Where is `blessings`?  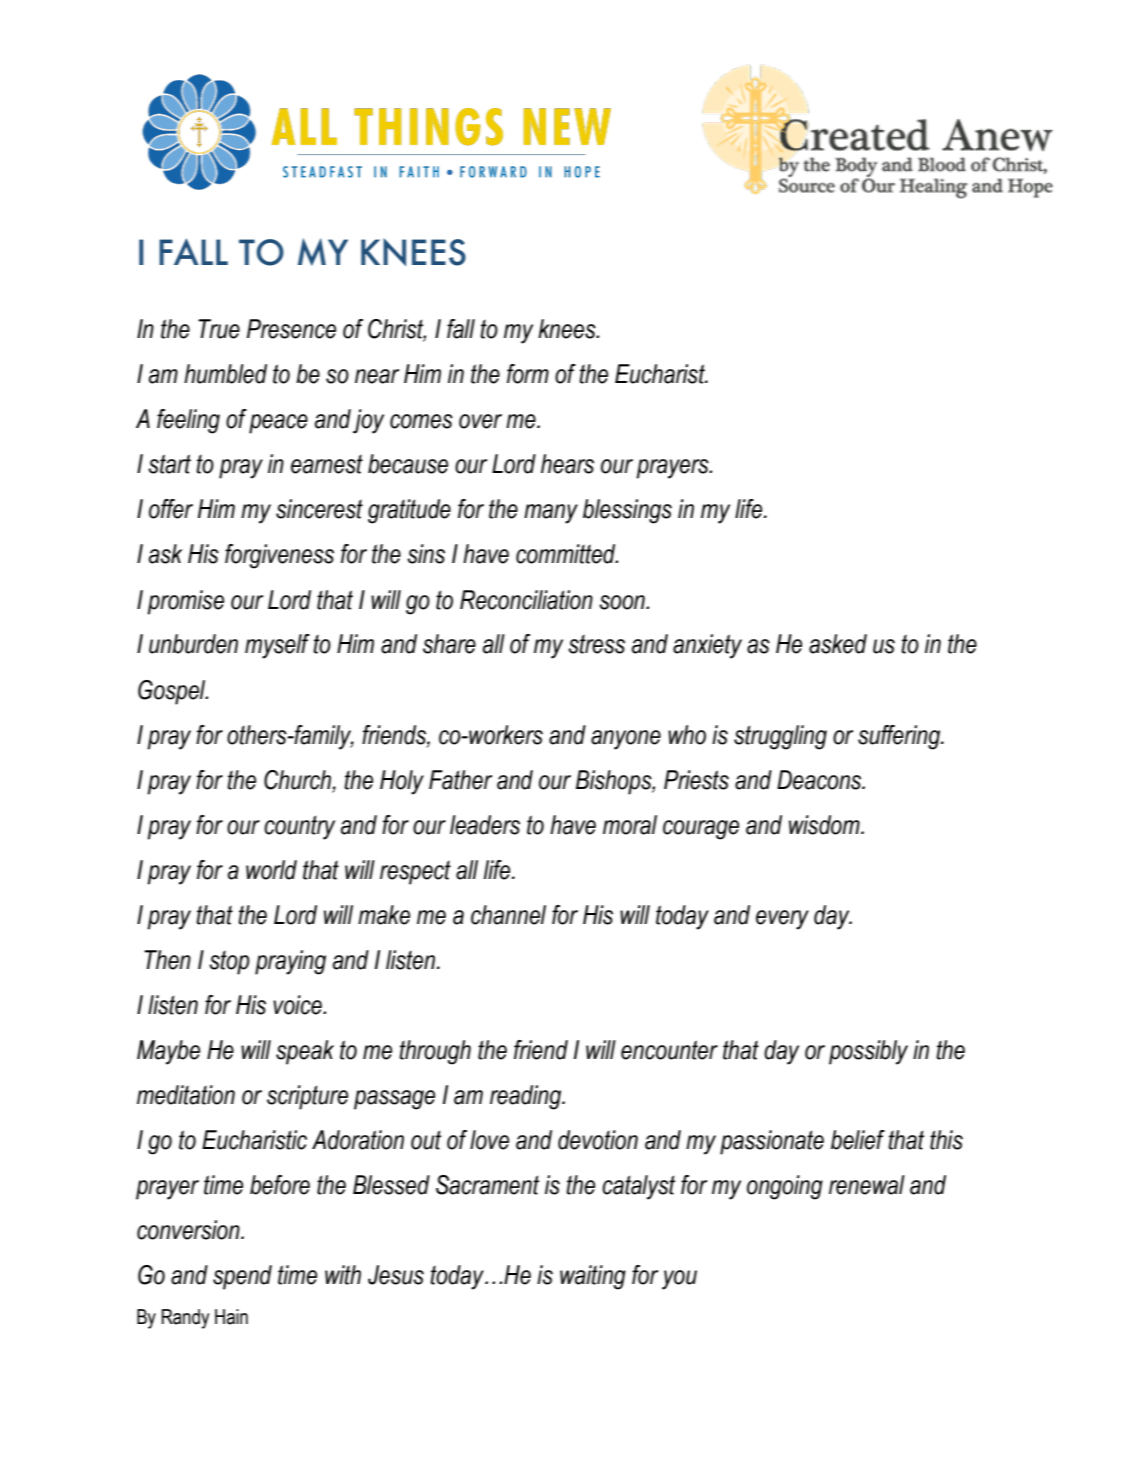
blessings is located at coordinates (627, 511).
